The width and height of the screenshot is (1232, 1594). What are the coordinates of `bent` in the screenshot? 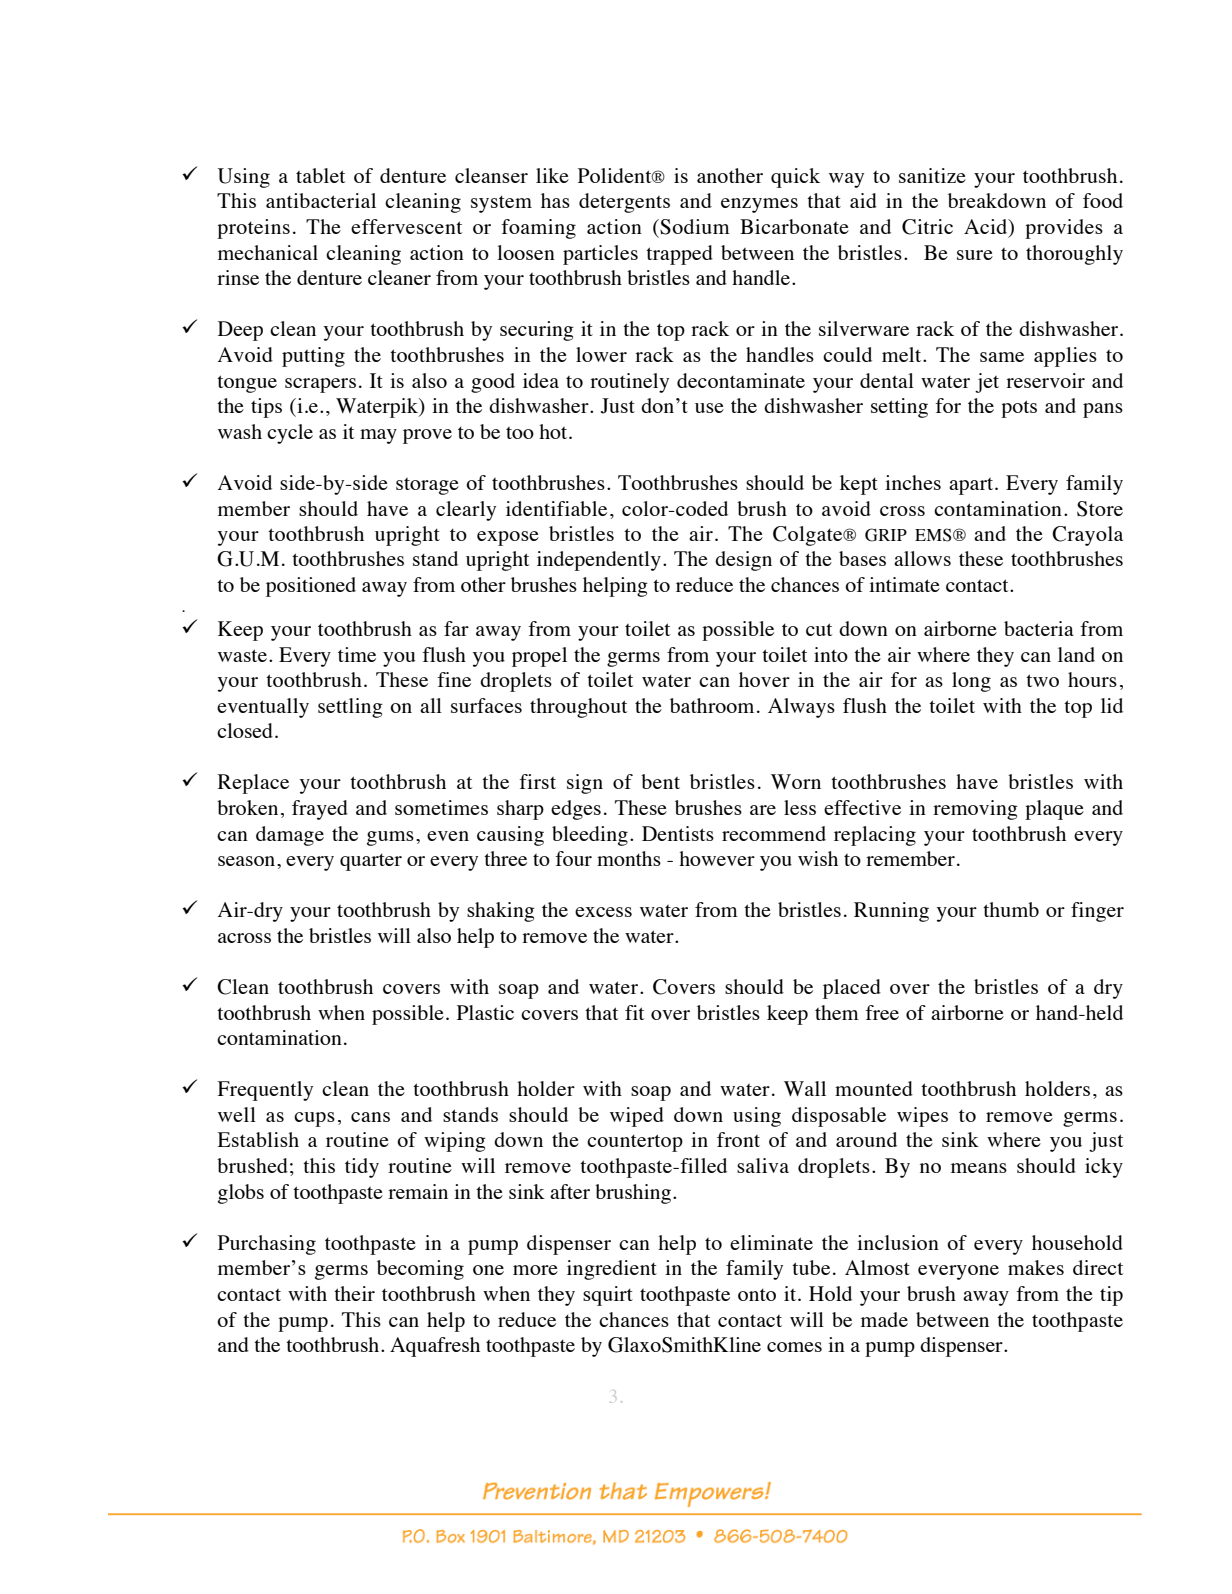 It's located at (660, 781).
